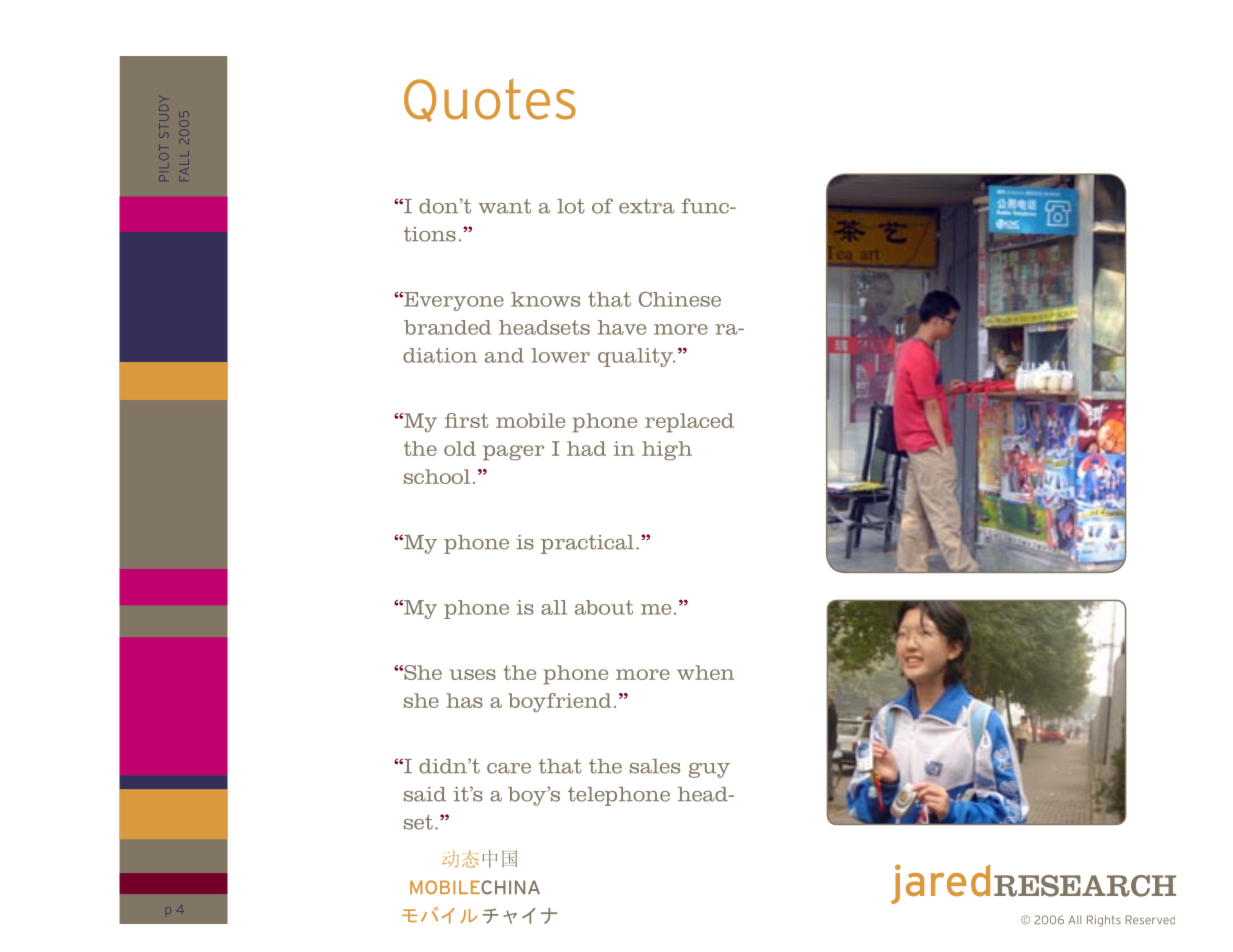 This screenshot has height=952, width=1233. I want to click on Chinese, so click(680, 299).
